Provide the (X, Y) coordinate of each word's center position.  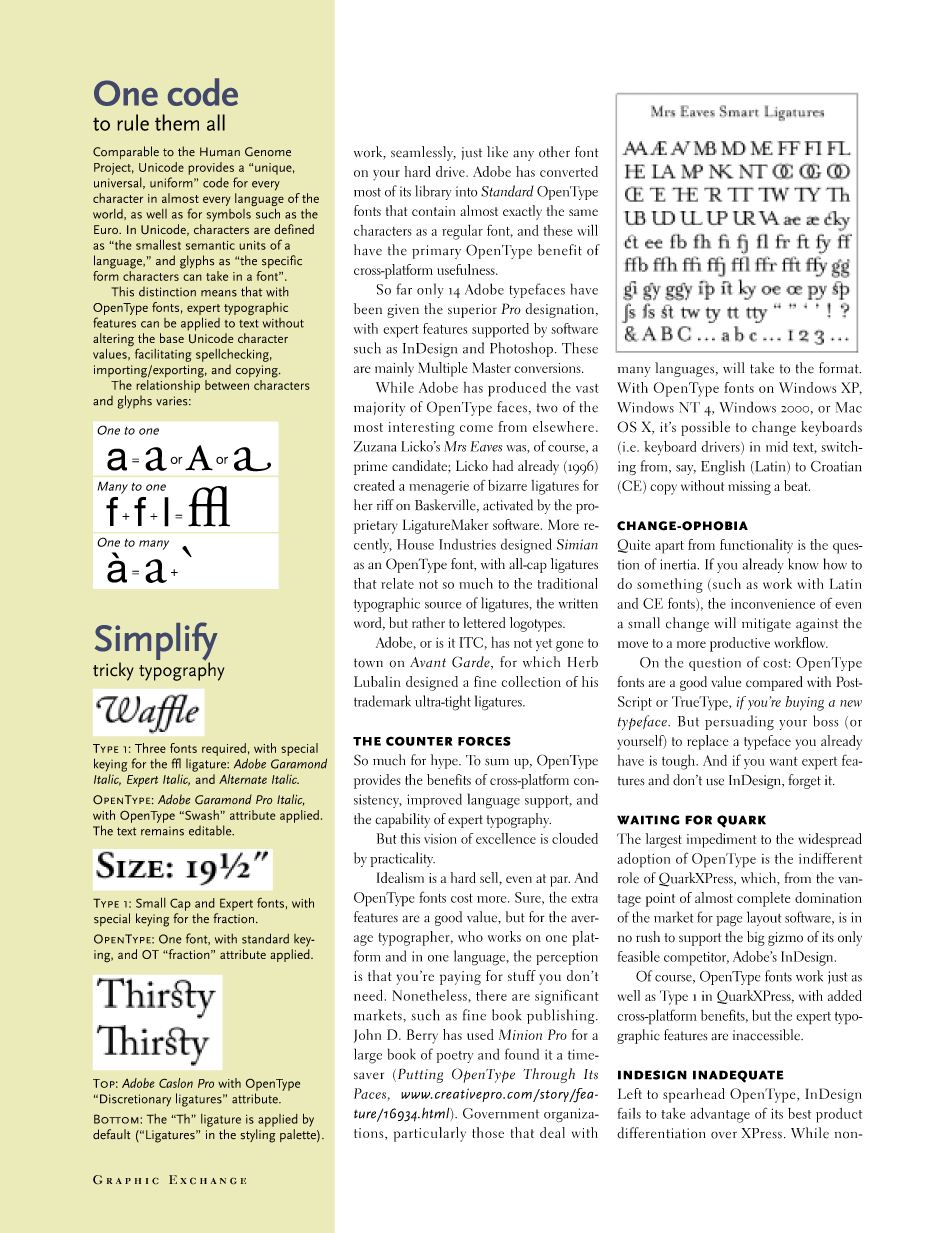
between (227, 385)
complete (763, 899)
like (497, 152)
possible (705, 428)
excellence (506, 838)
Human (220, 152)
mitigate (766, 625)
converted (569, 171)
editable (211, 830)
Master (491, 367)
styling (258, 1136)
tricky (113, 671)
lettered (484, 622)
